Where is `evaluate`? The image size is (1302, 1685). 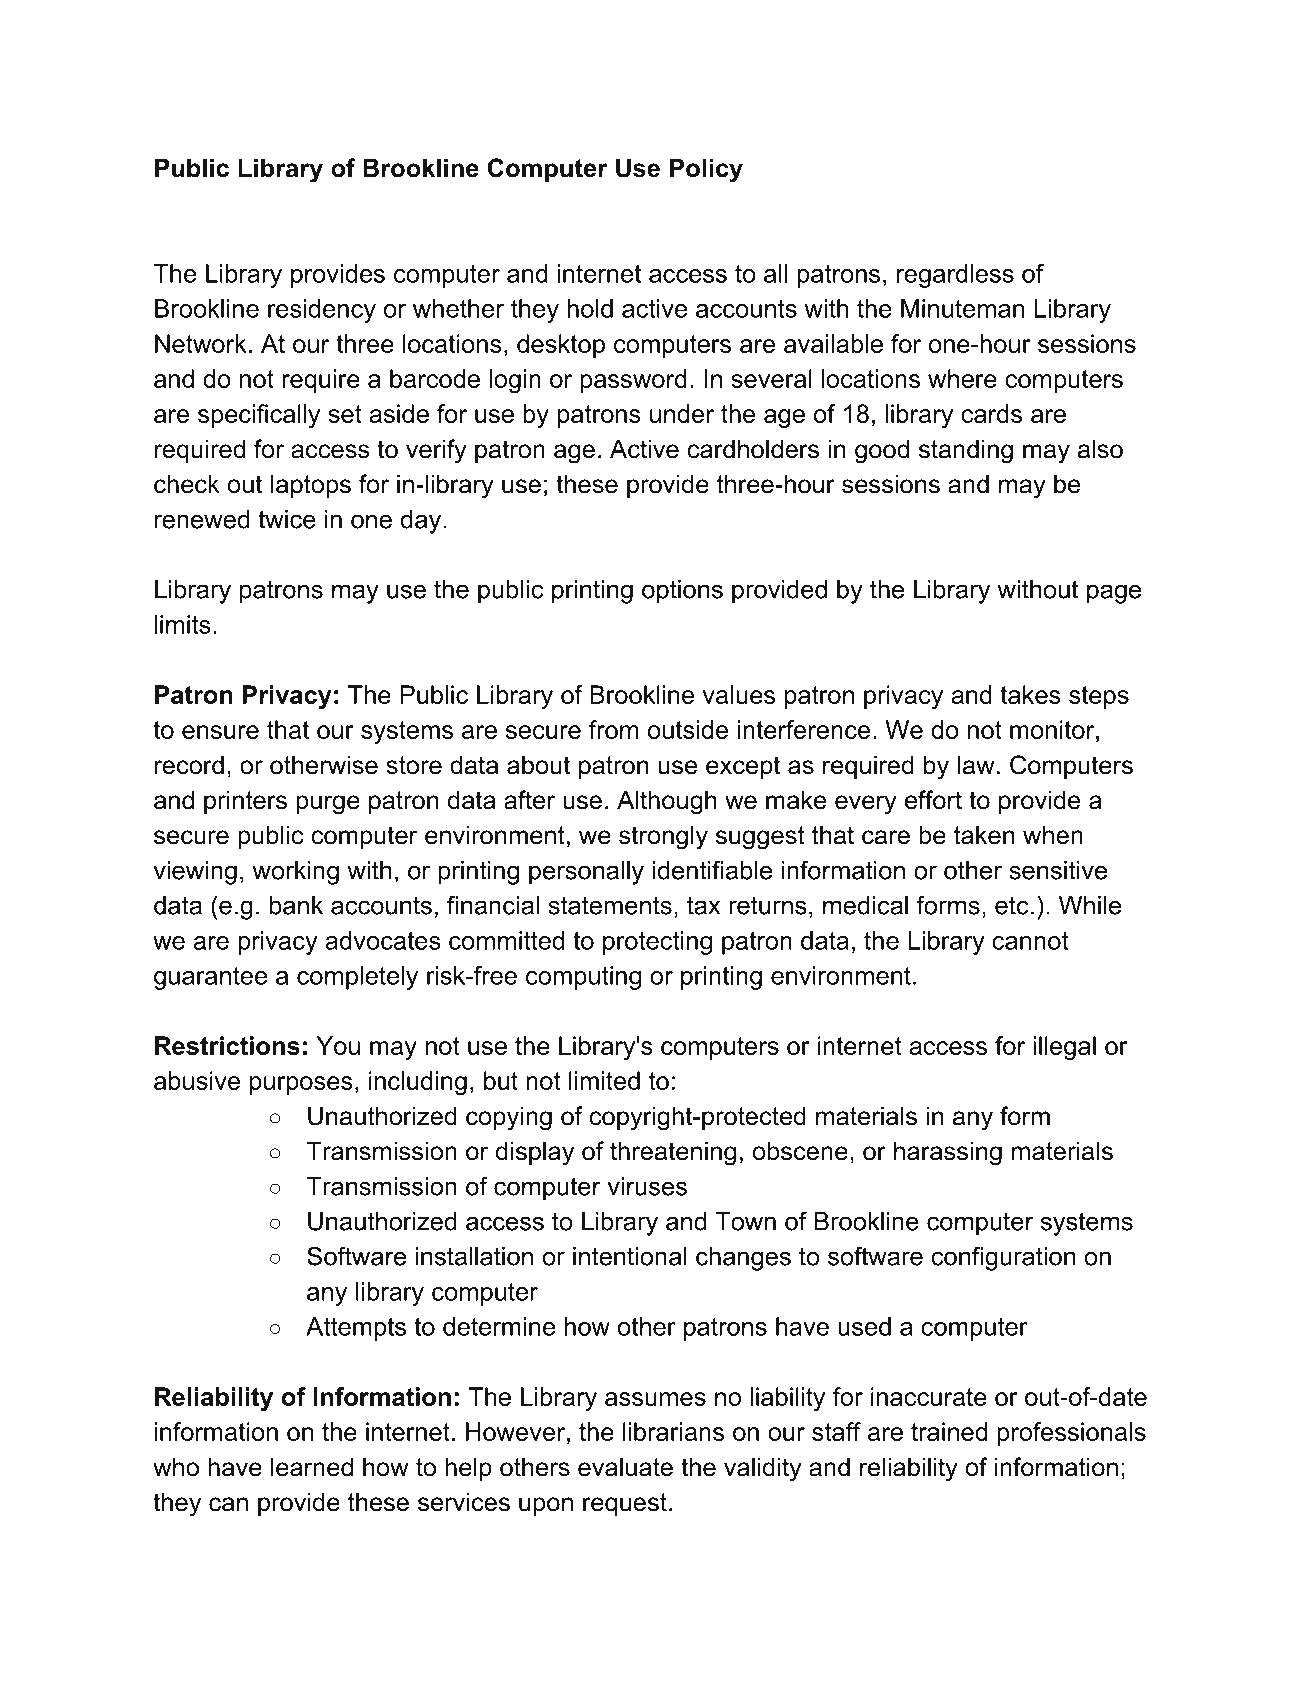
evaluate is located at coordinates (625, 1467).
